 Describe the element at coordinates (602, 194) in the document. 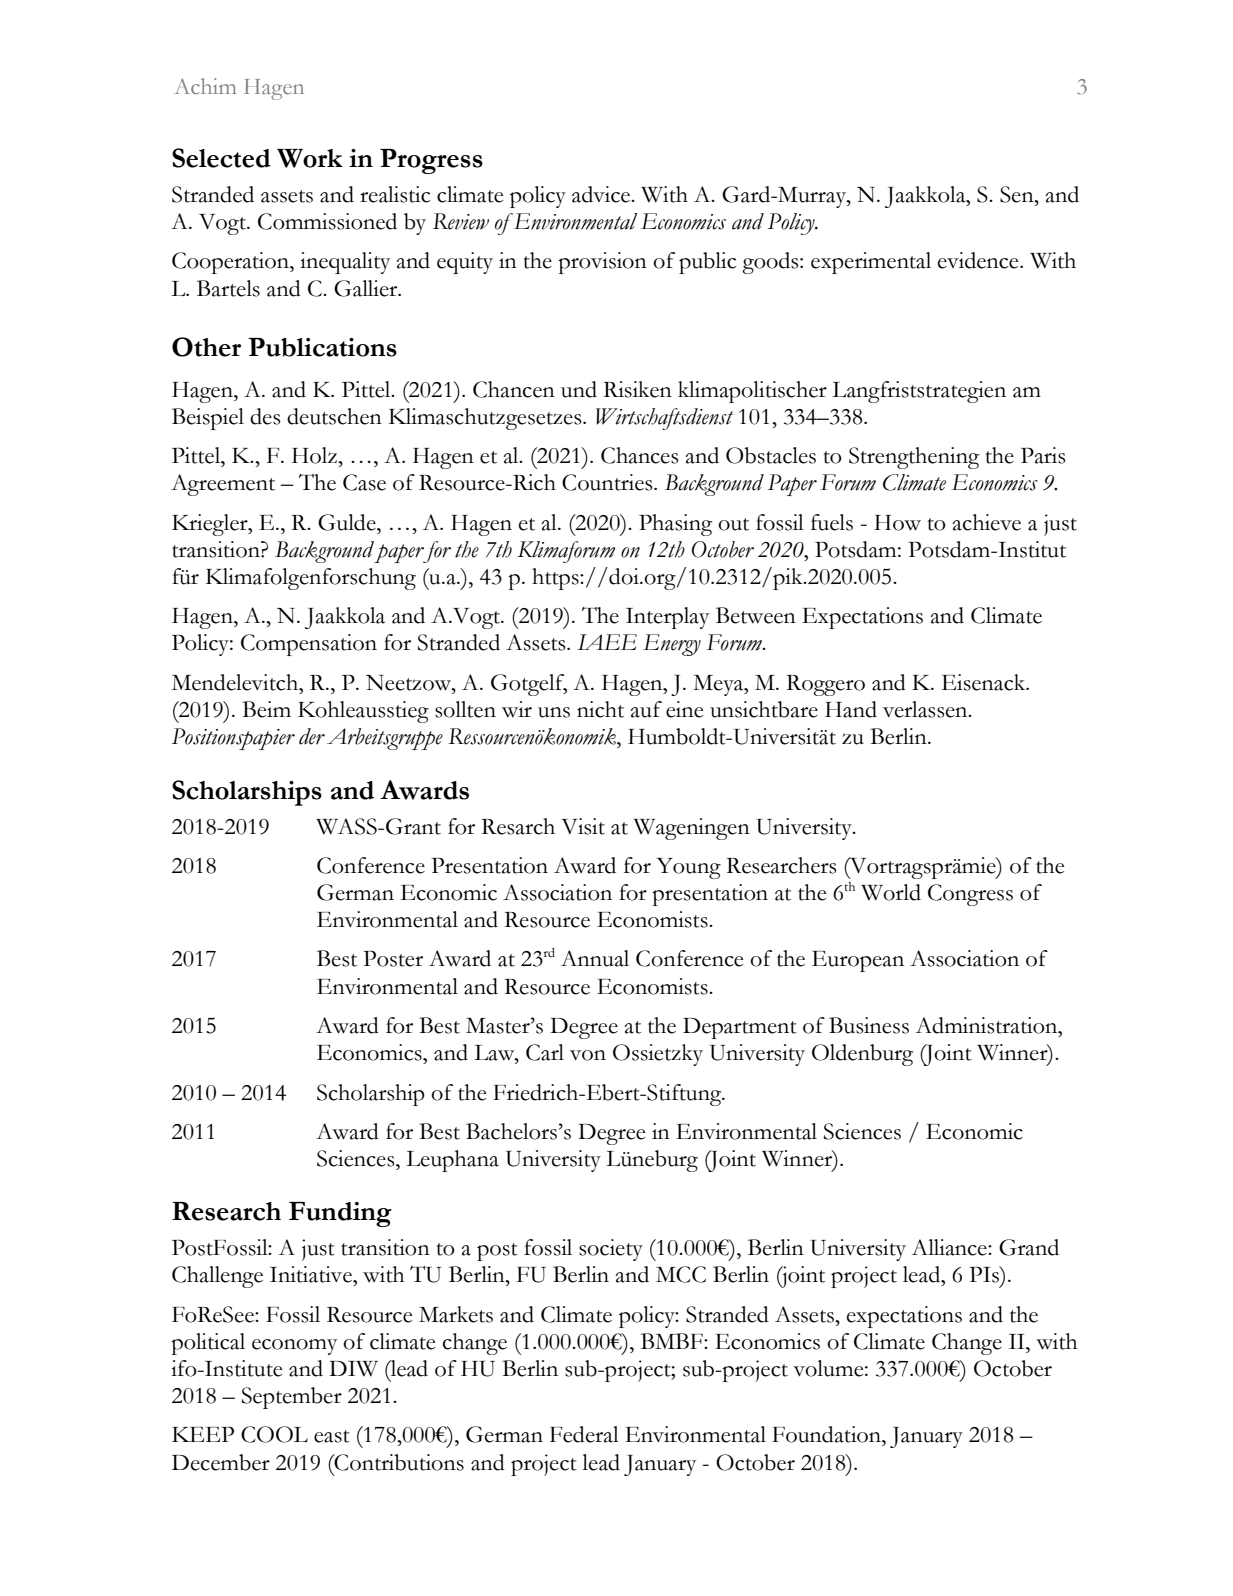

I see `advice` at that location.
